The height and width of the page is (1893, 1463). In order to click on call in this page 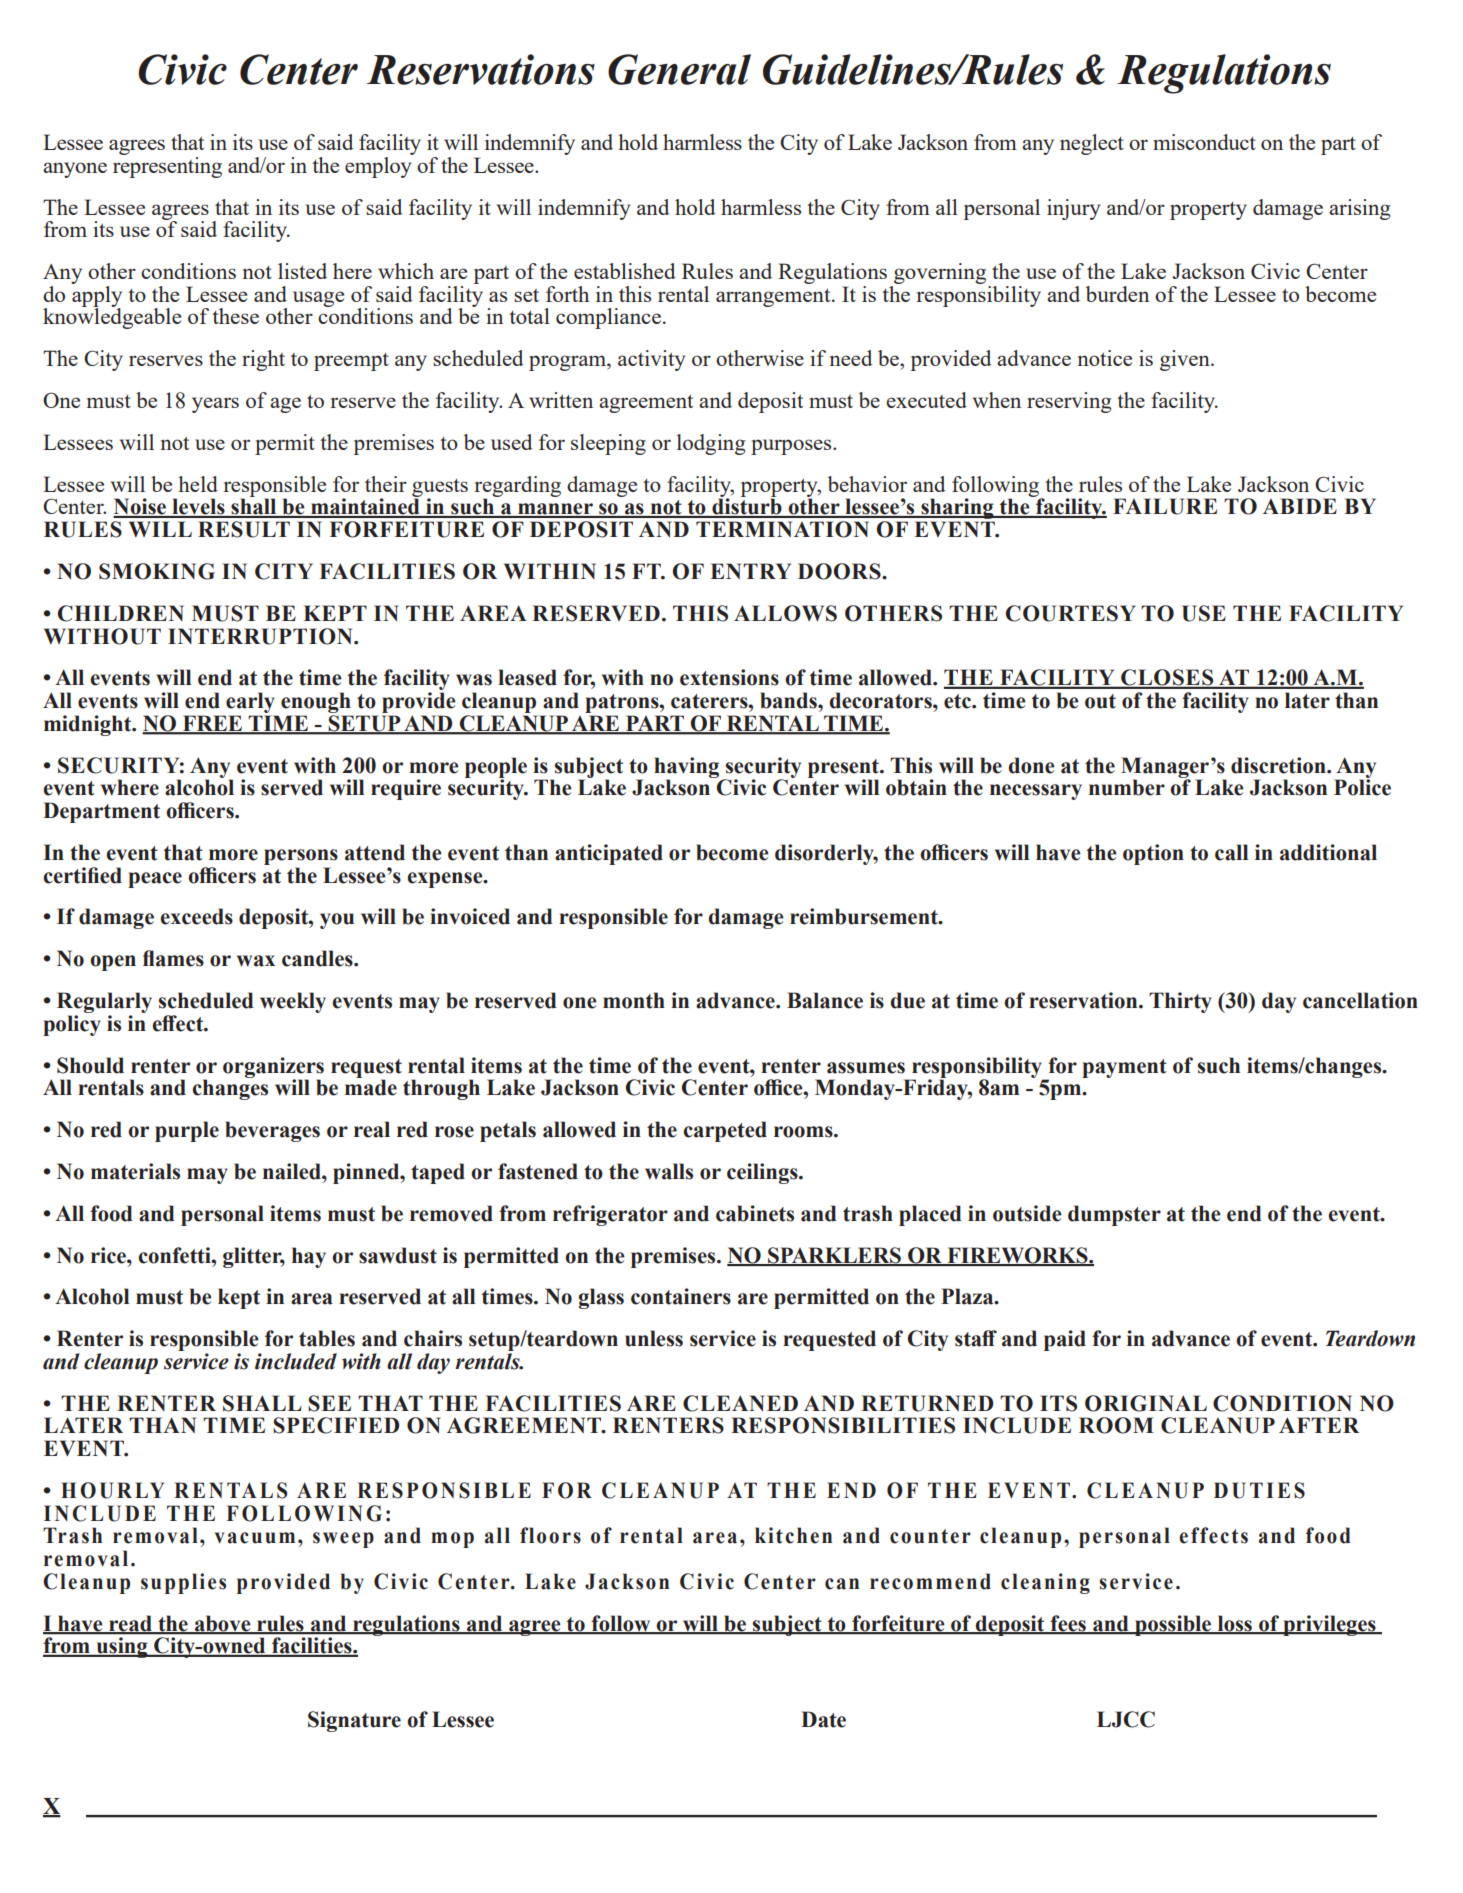, I will do `click(1231, 852)`.
